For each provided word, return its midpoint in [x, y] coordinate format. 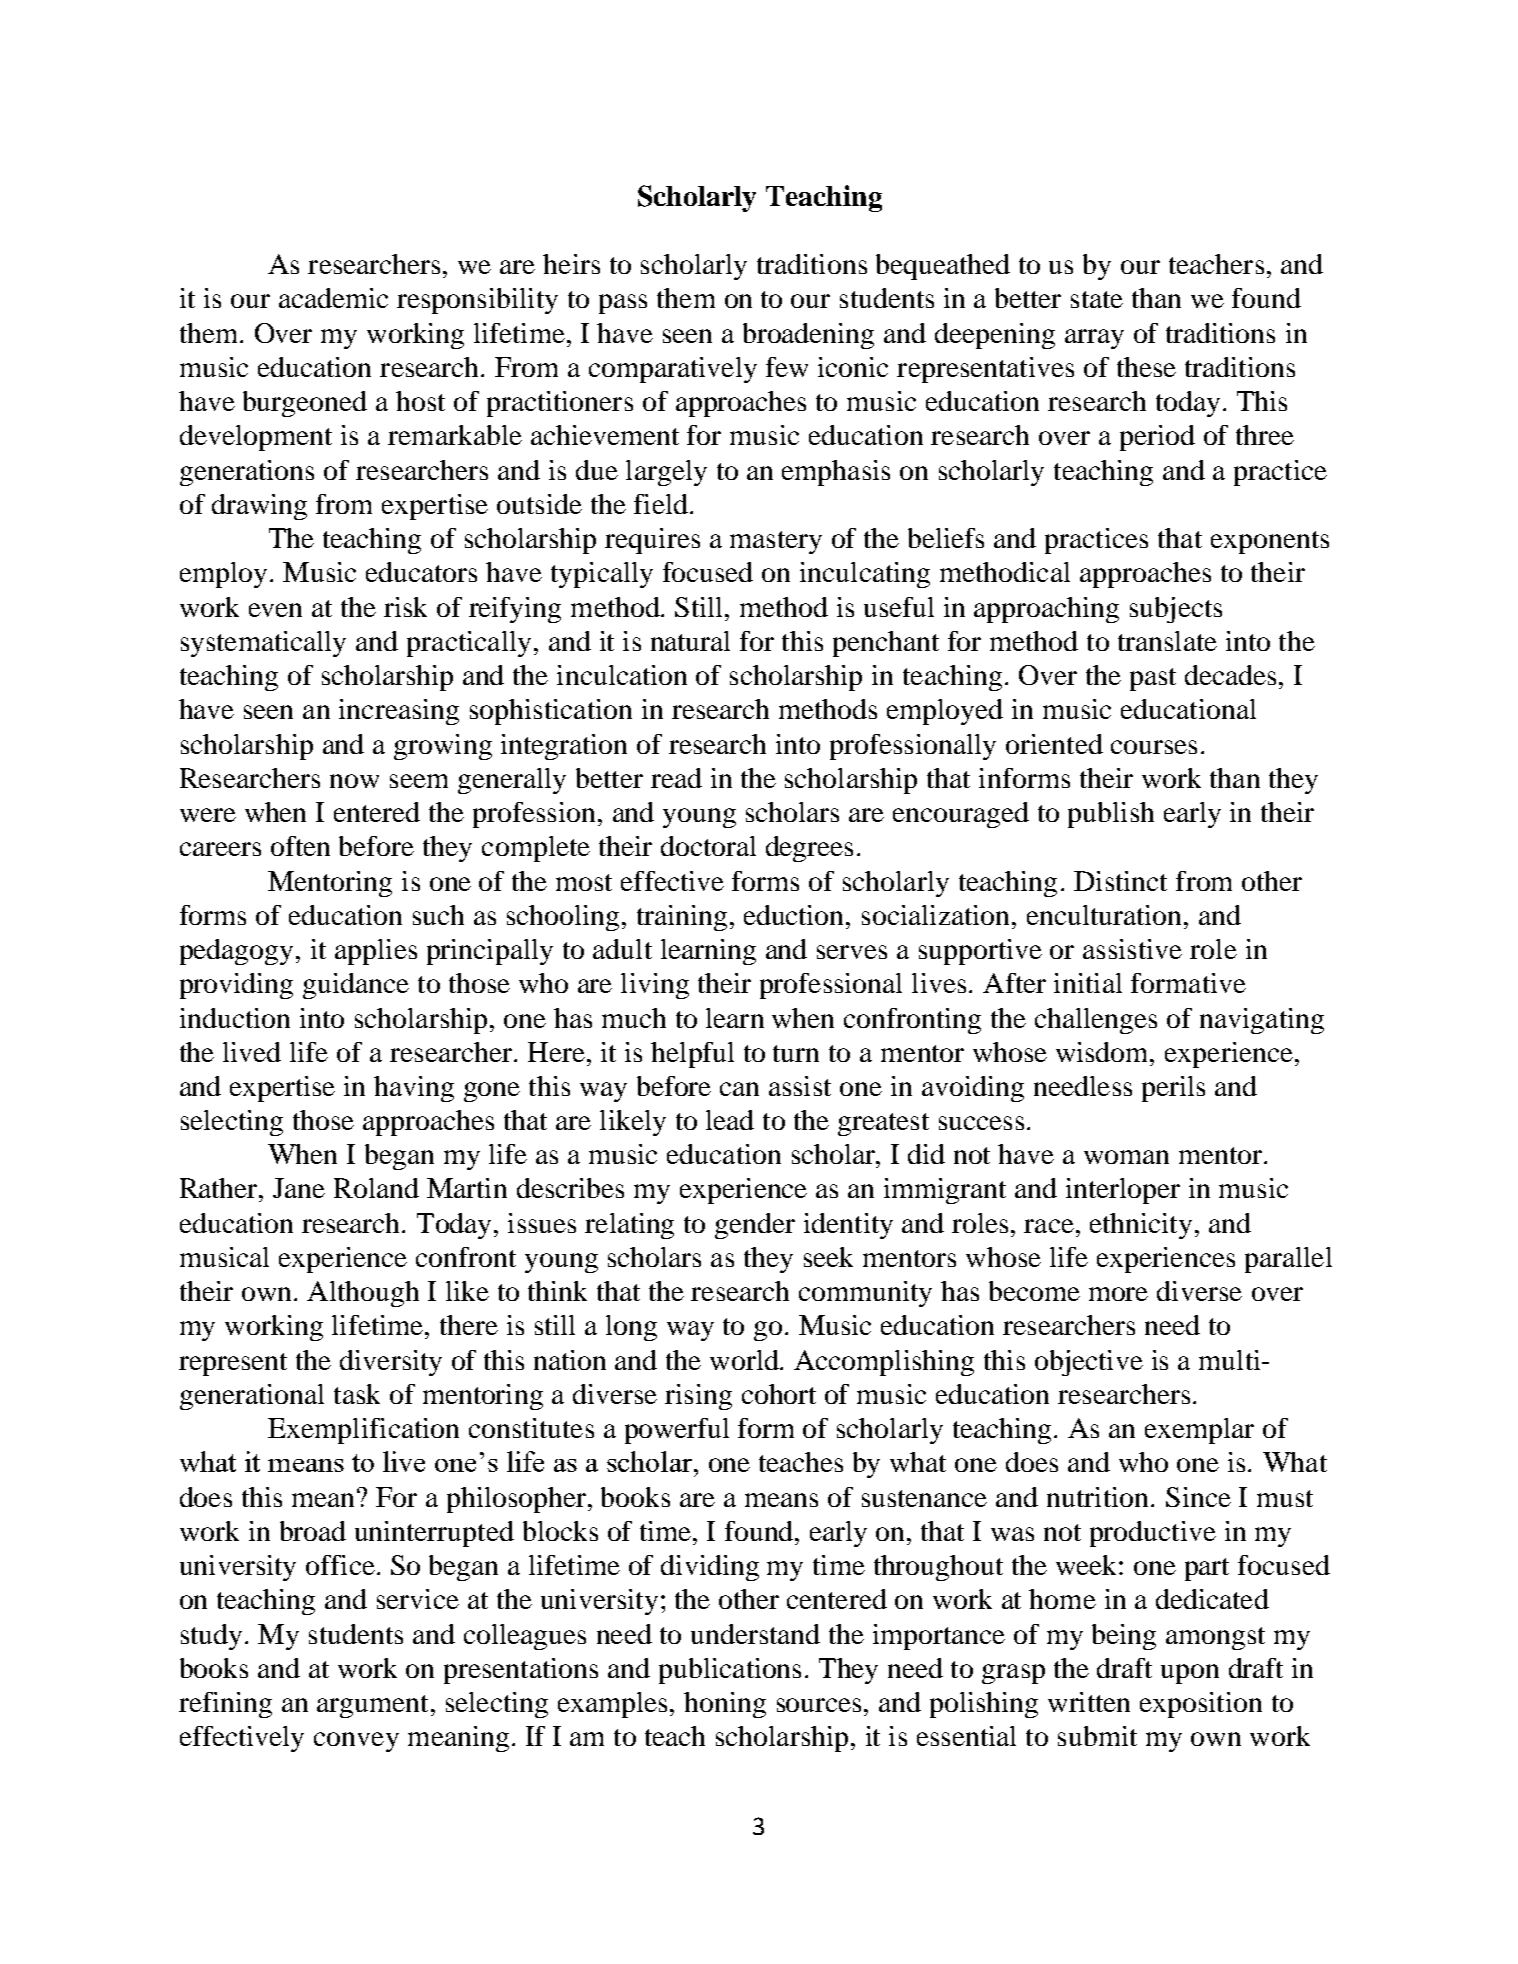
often [300, 846]
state [1097, 299]
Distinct [1120, 881]
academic [333, 298]
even [275, 610]
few [787, 367]
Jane [299, 1188]
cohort [779, 1394]
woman [1126, 1157]
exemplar [1199, 1431]
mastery [776, 542]
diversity [391, 1363]
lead [730, 1120]
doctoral [708, 846]
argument [372, 1706]
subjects [1176, 610]
